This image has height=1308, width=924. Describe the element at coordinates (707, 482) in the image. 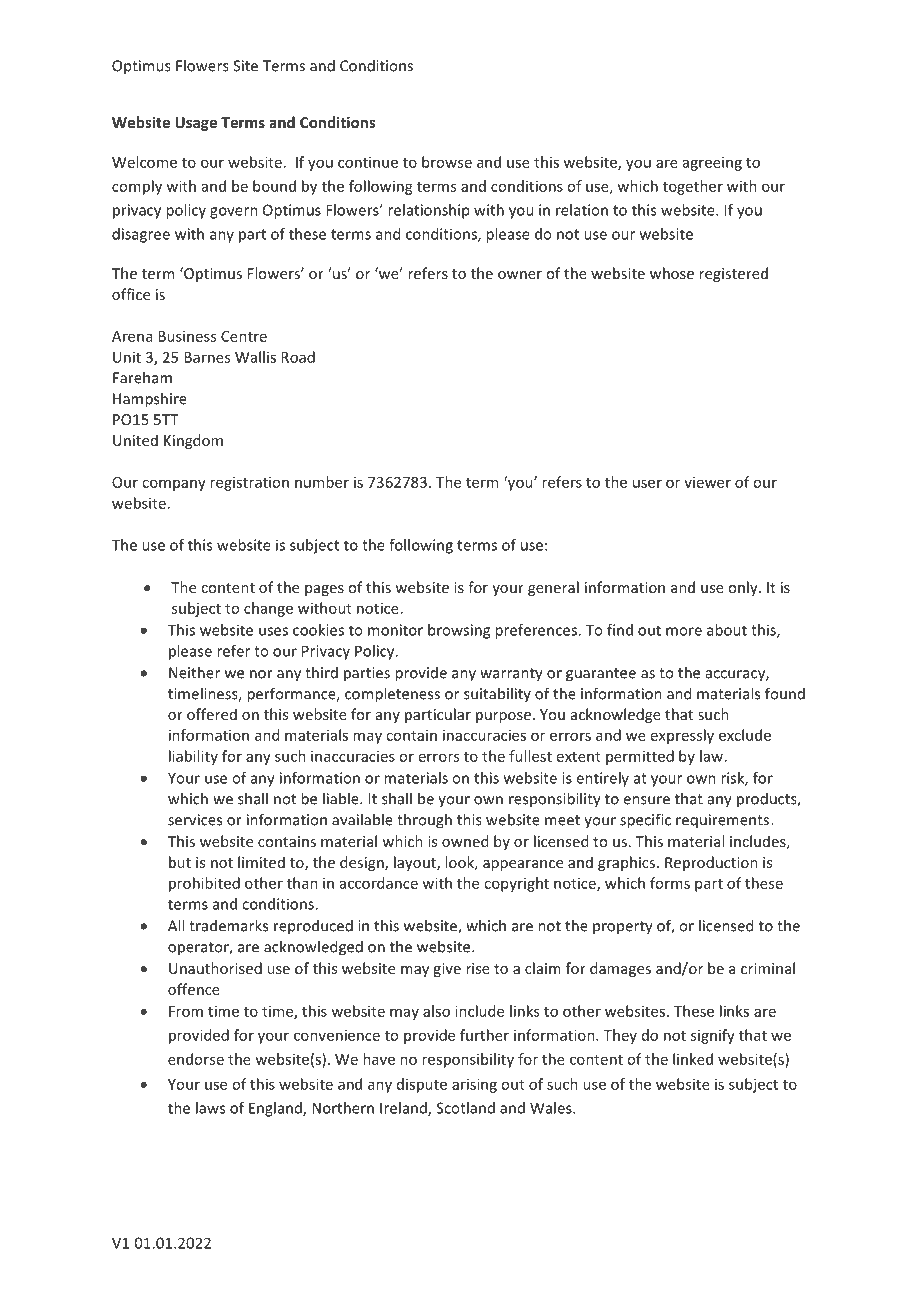

I see `viewer` at that location.
